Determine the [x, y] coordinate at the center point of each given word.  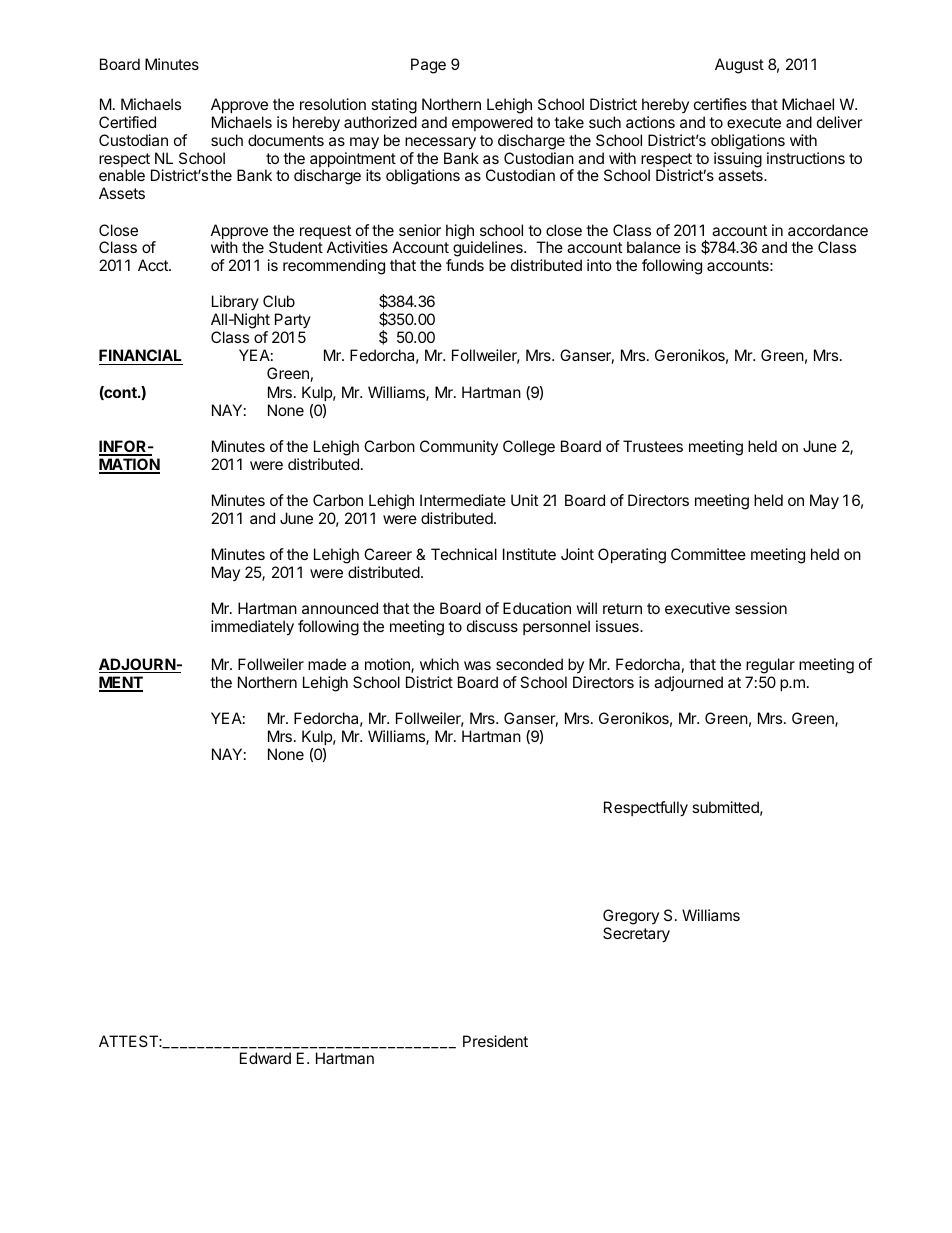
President [495, 1041]
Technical [464, 554]
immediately [252, 628]
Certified [127, 122]
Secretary [636, 935]
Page [428, 66]
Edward [265, 1058]
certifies [720, 104]
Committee [708, 554]
